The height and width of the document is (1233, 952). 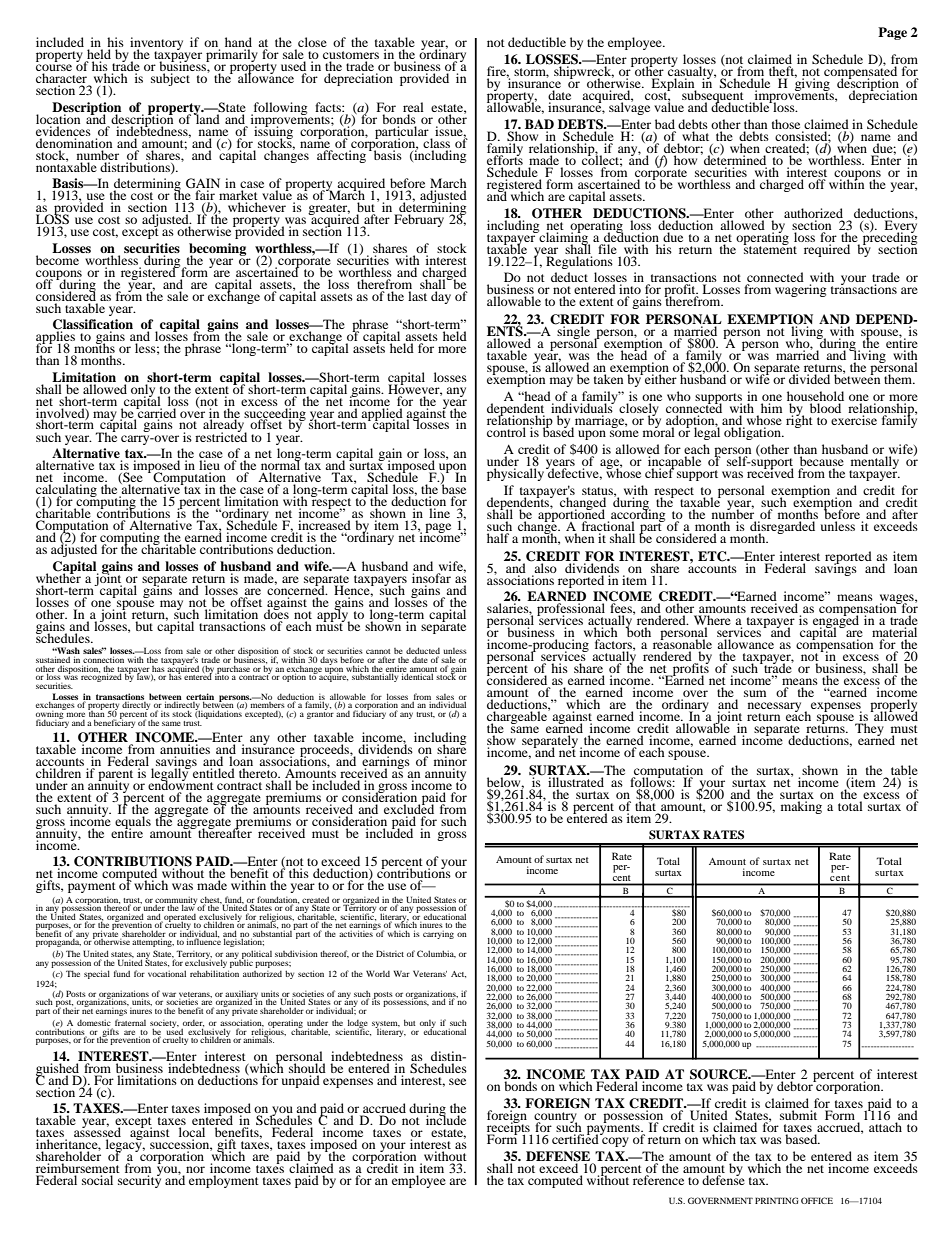 What do you see at coordinates (498, 72) in the document?
I see `fire` at bounding box center [498, 72].
